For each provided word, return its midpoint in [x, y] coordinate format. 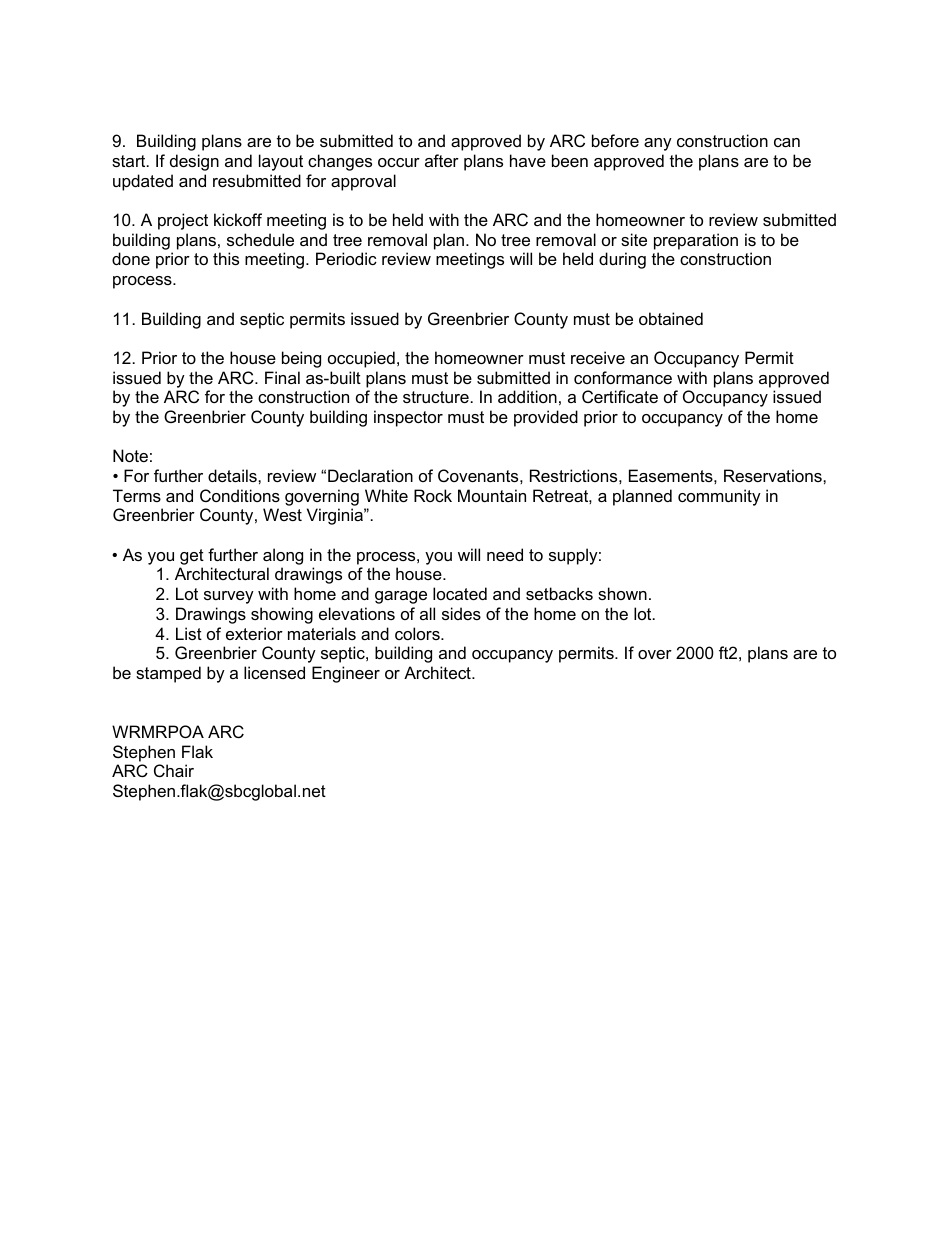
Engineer [346, 674]
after [442, 160]
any [658, 144]
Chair [174, 770]
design [194, 162]
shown [622, 593]
